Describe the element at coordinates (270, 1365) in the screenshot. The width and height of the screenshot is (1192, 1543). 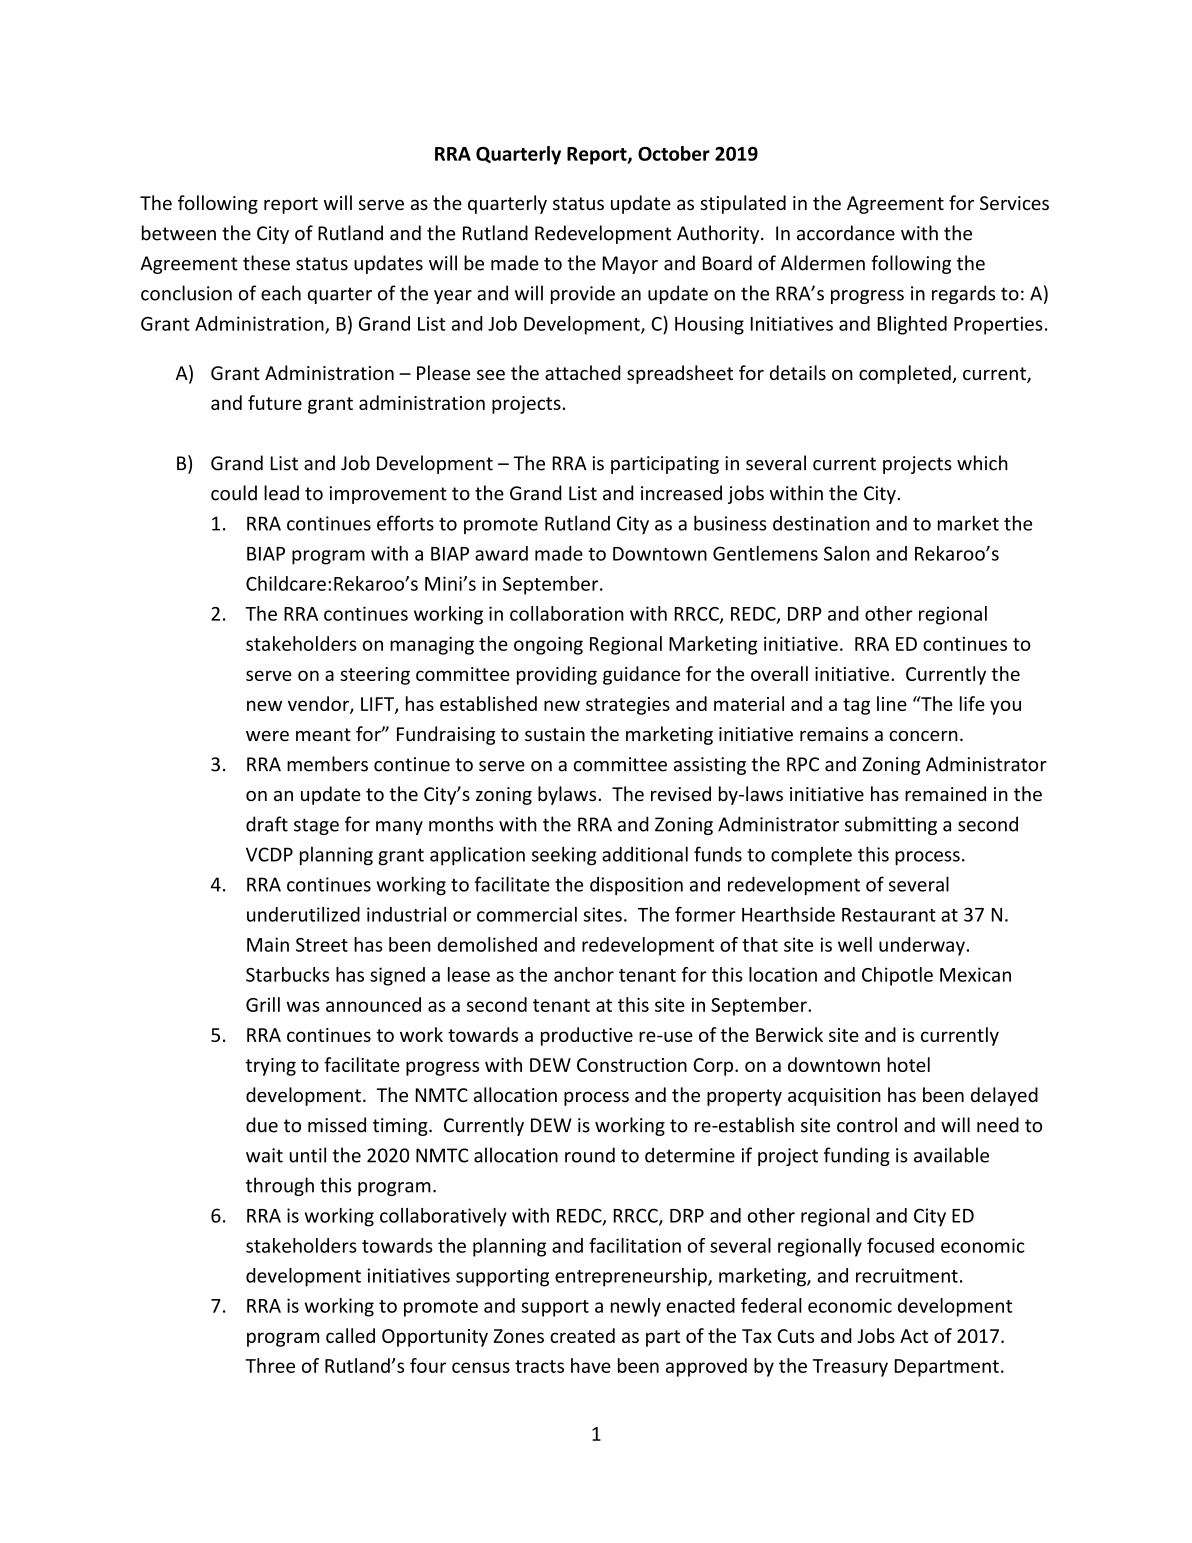
I see `Three` at that location.
